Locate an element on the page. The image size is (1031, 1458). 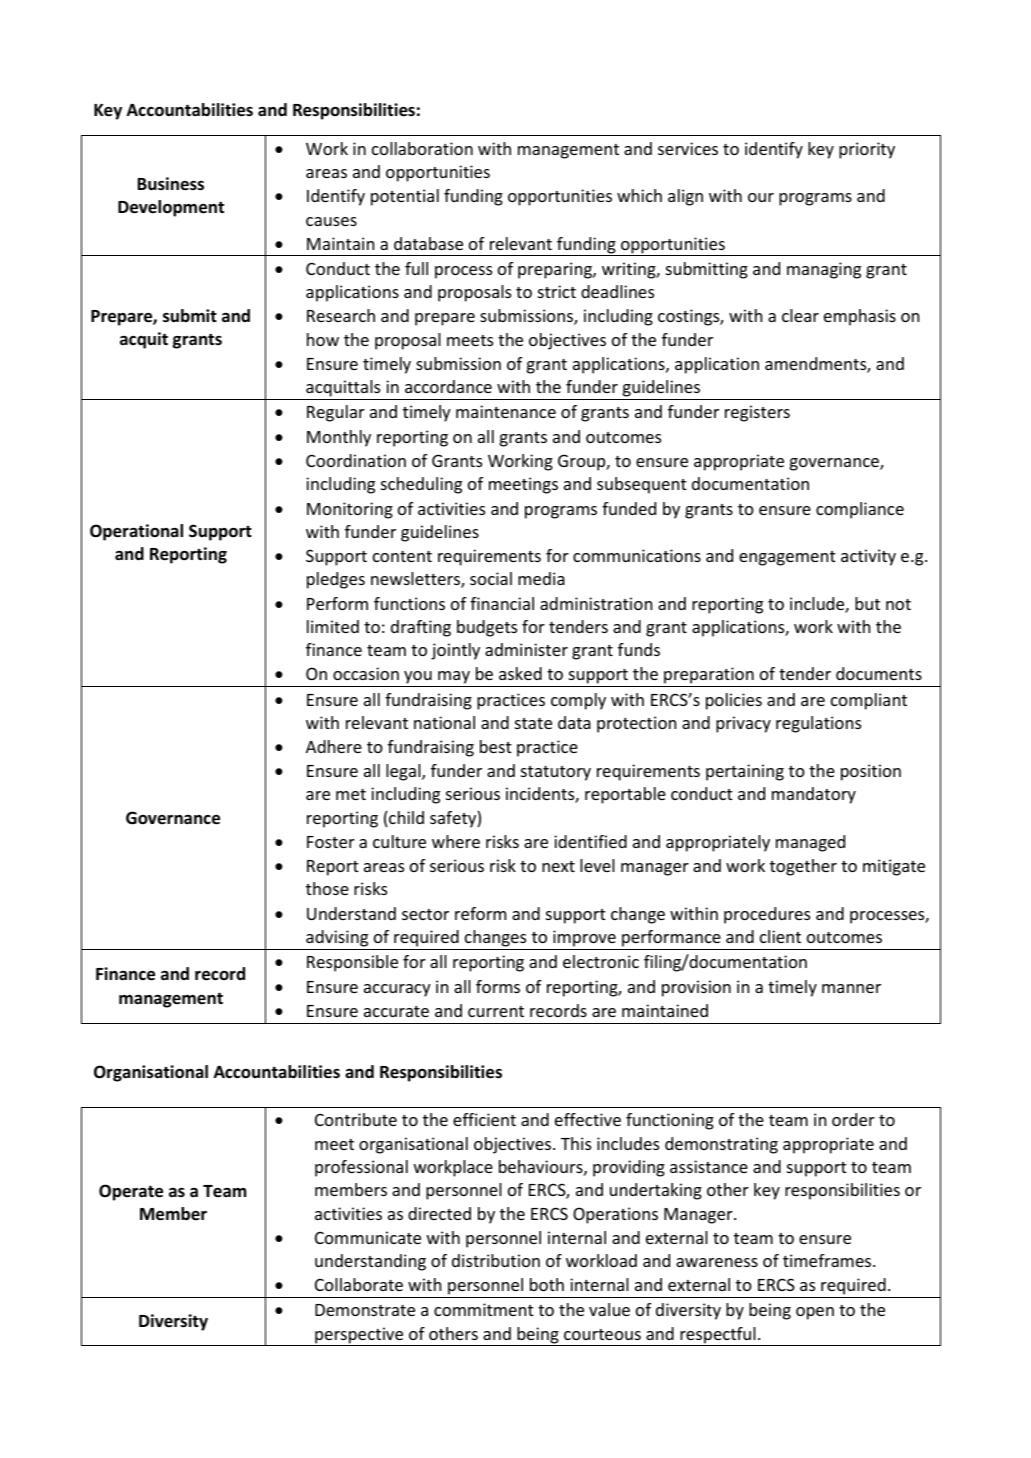
Adhere is located at coordinates (334, 746).
